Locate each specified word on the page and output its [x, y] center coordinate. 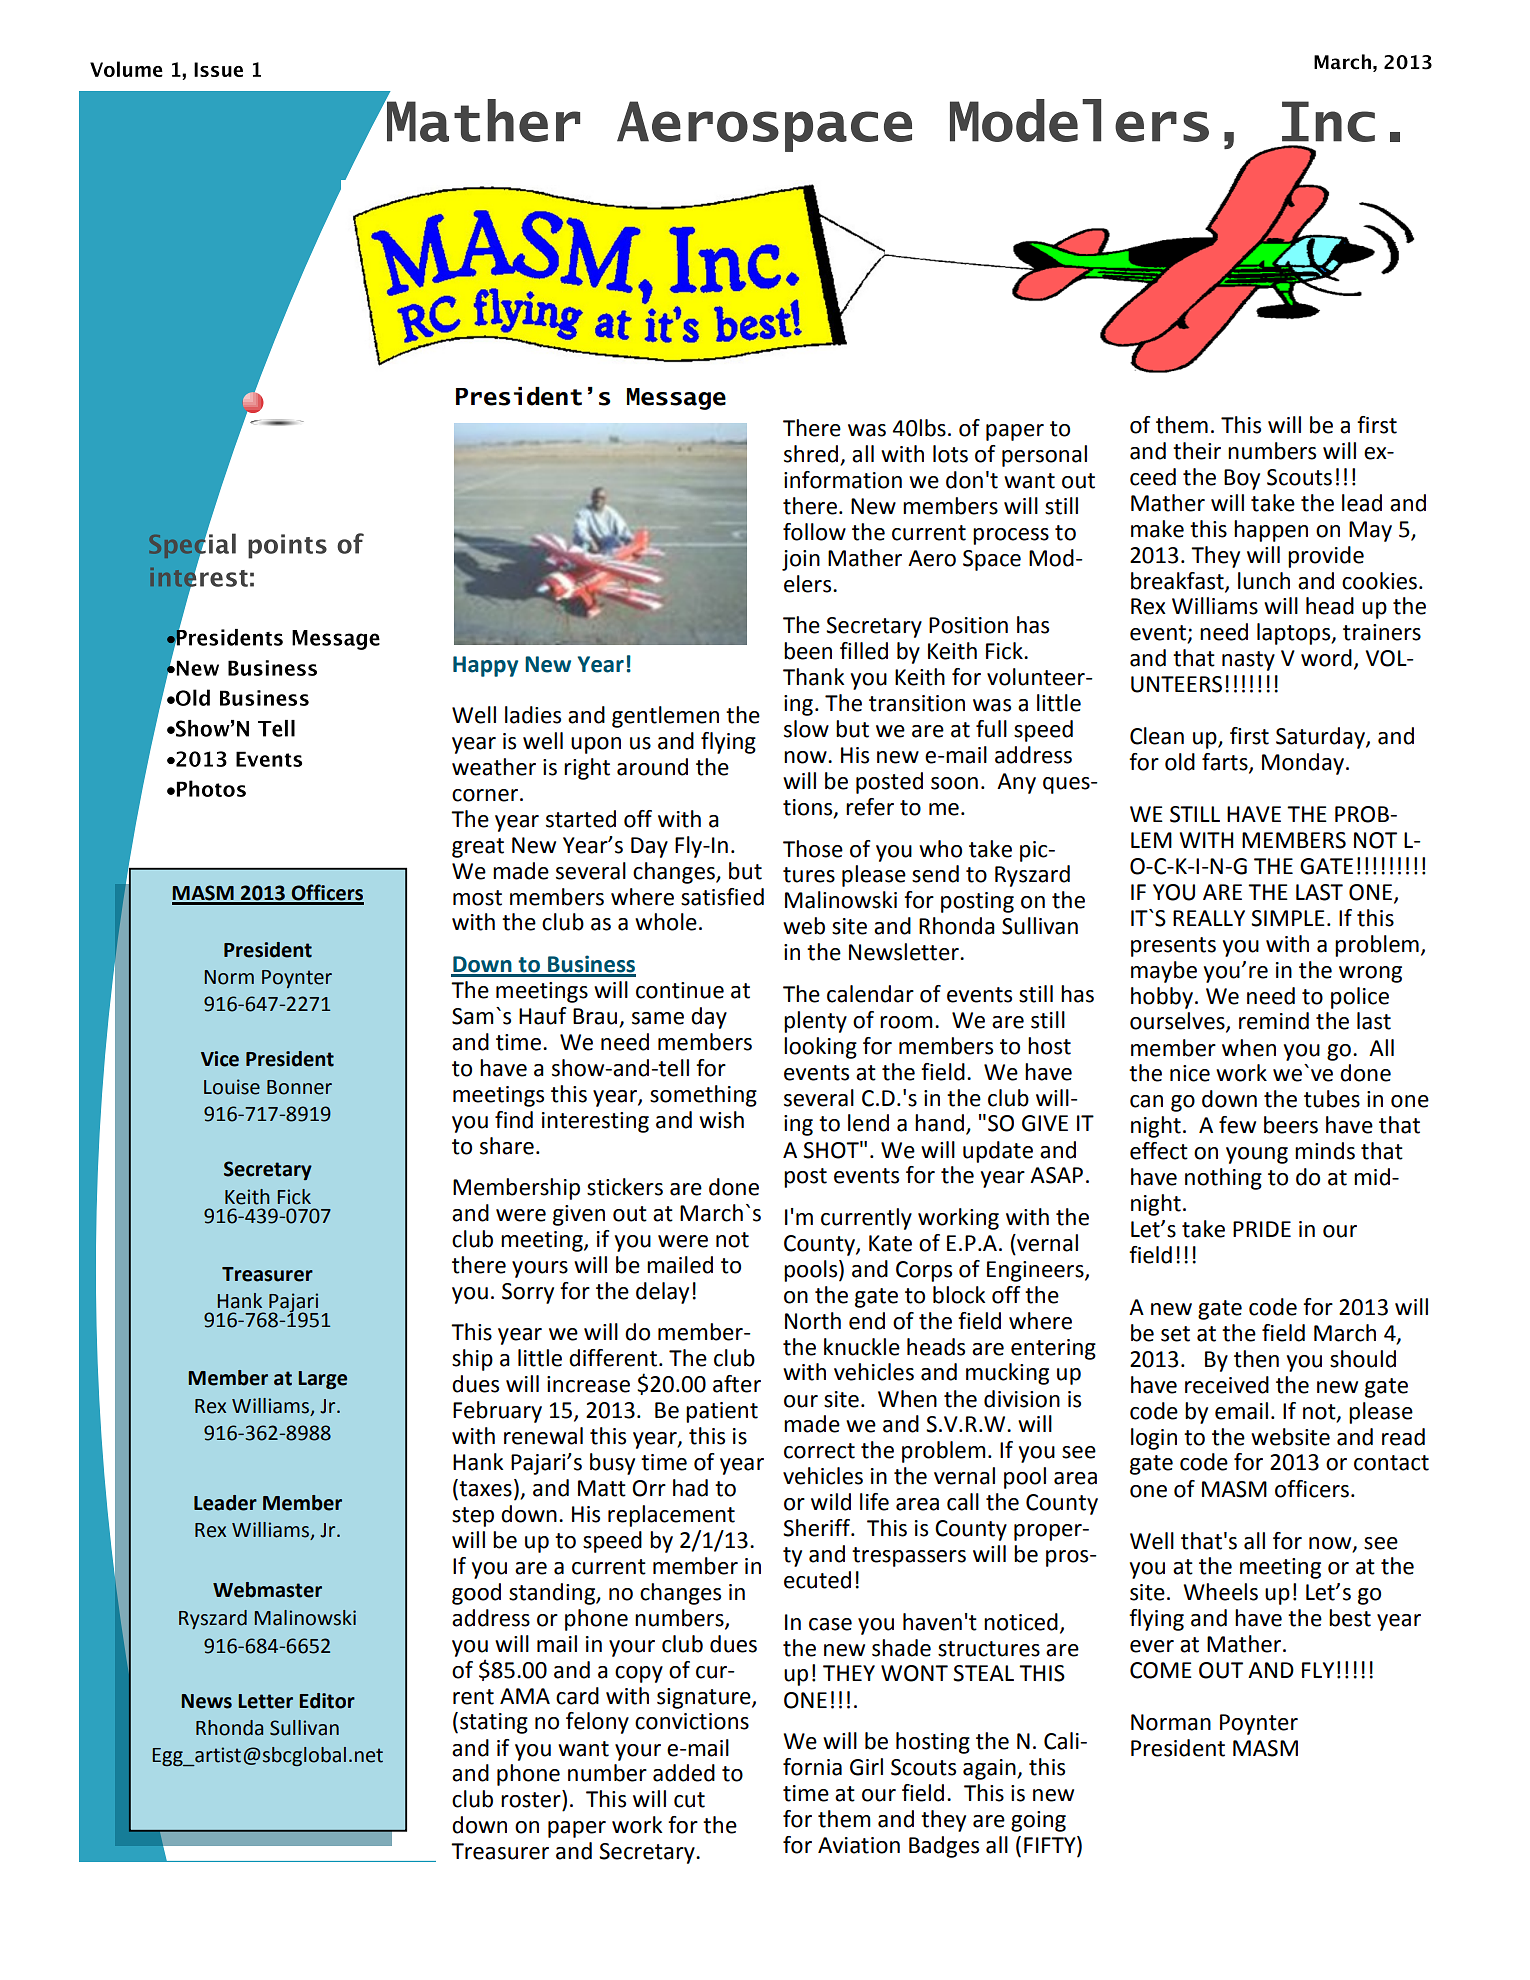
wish [721, 1120]
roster [532, 1799]
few [1237, 1125]
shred [812, 455]
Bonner [299, 1087]
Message [676, 399]
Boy [1242, 479]
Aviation [859, 1845]
